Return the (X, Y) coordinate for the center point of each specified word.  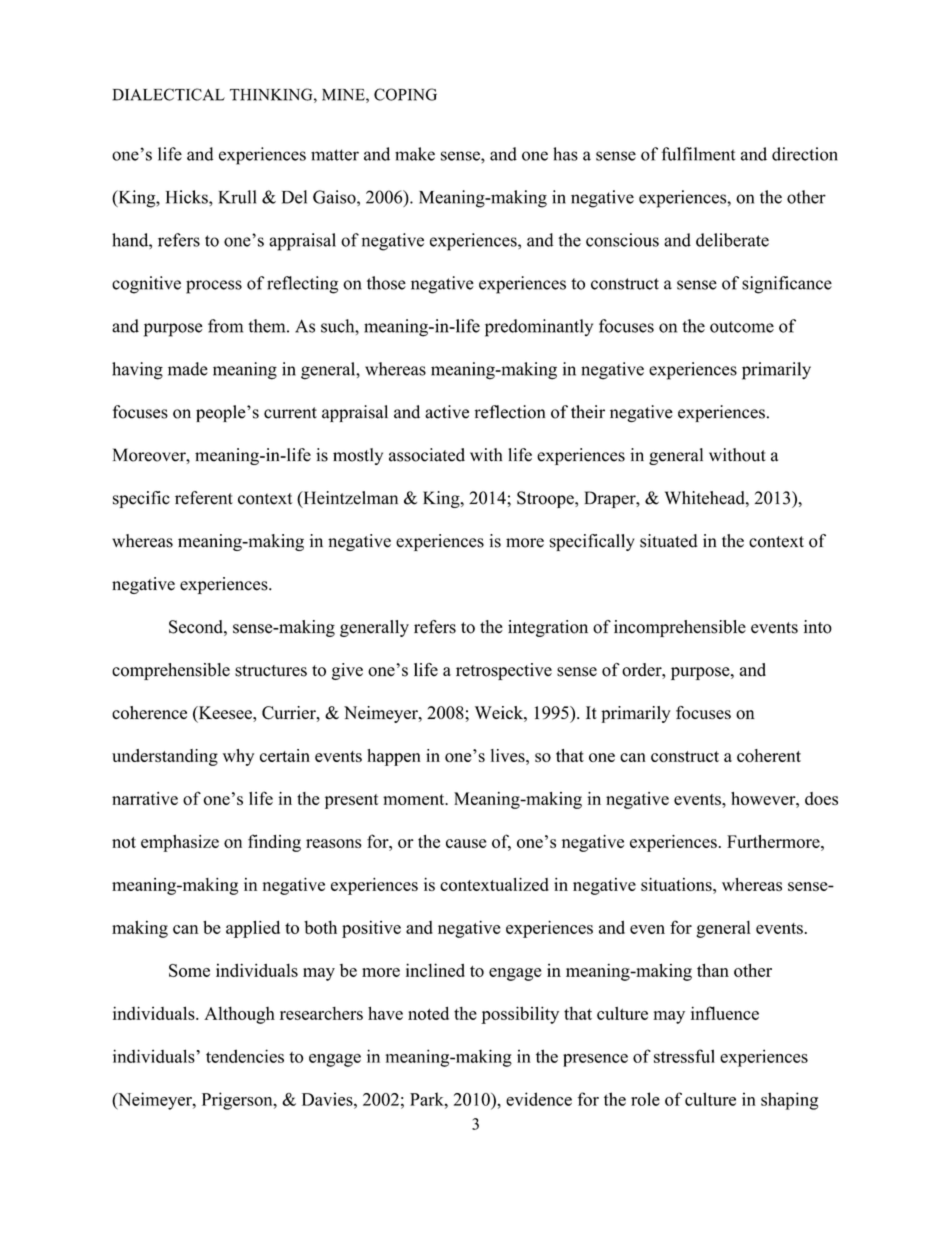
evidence (539, 1099)
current (290, 413)
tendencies (245, 1056)
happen (394, 757)
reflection (510, 412)
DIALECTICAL (168, 94)
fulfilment (698, 154)
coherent (769, 755)
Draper (611, 499)
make (415, 154)
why (238, 757)
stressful (684, 1056)
